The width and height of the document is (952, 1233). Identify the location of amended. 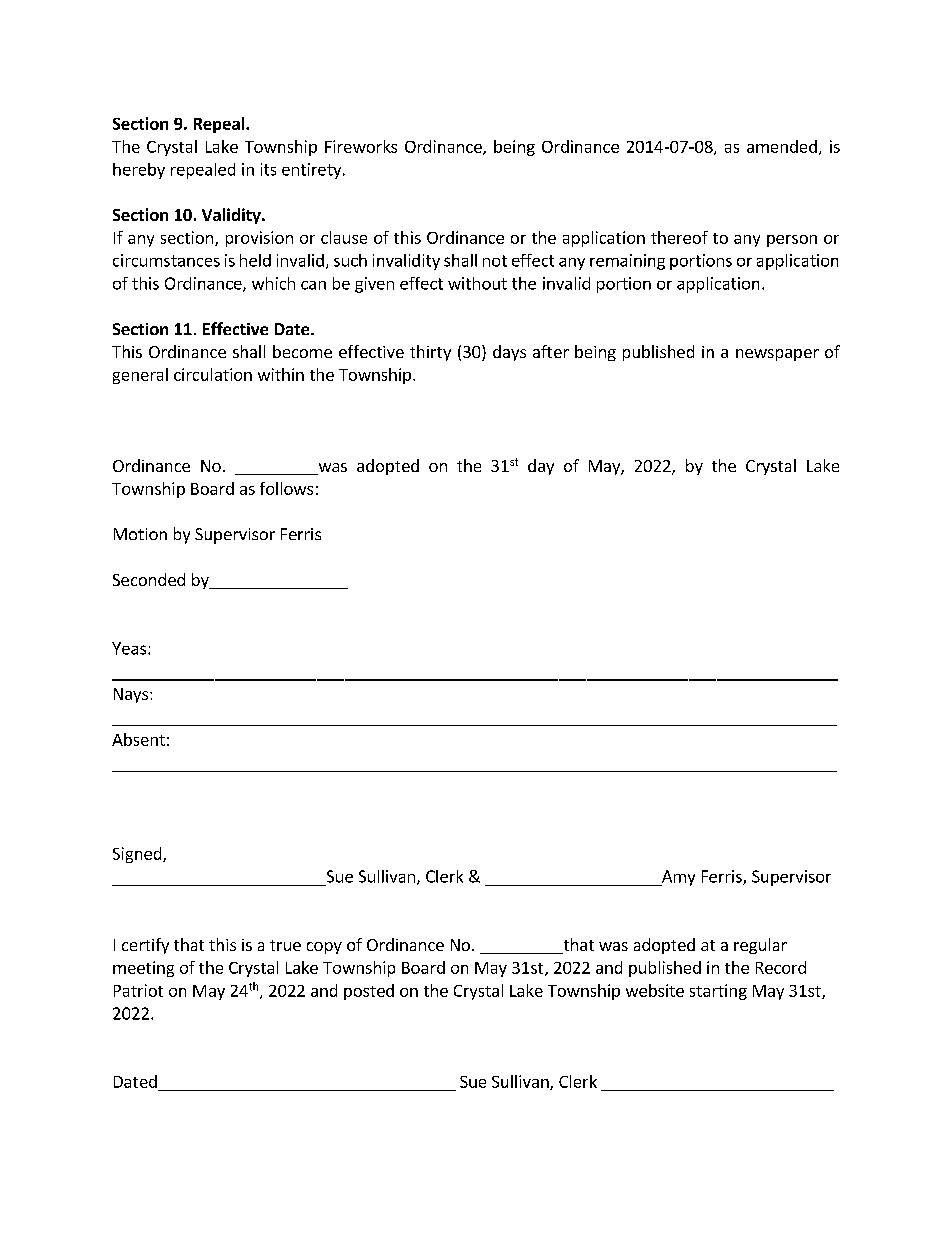
(782, 146).
